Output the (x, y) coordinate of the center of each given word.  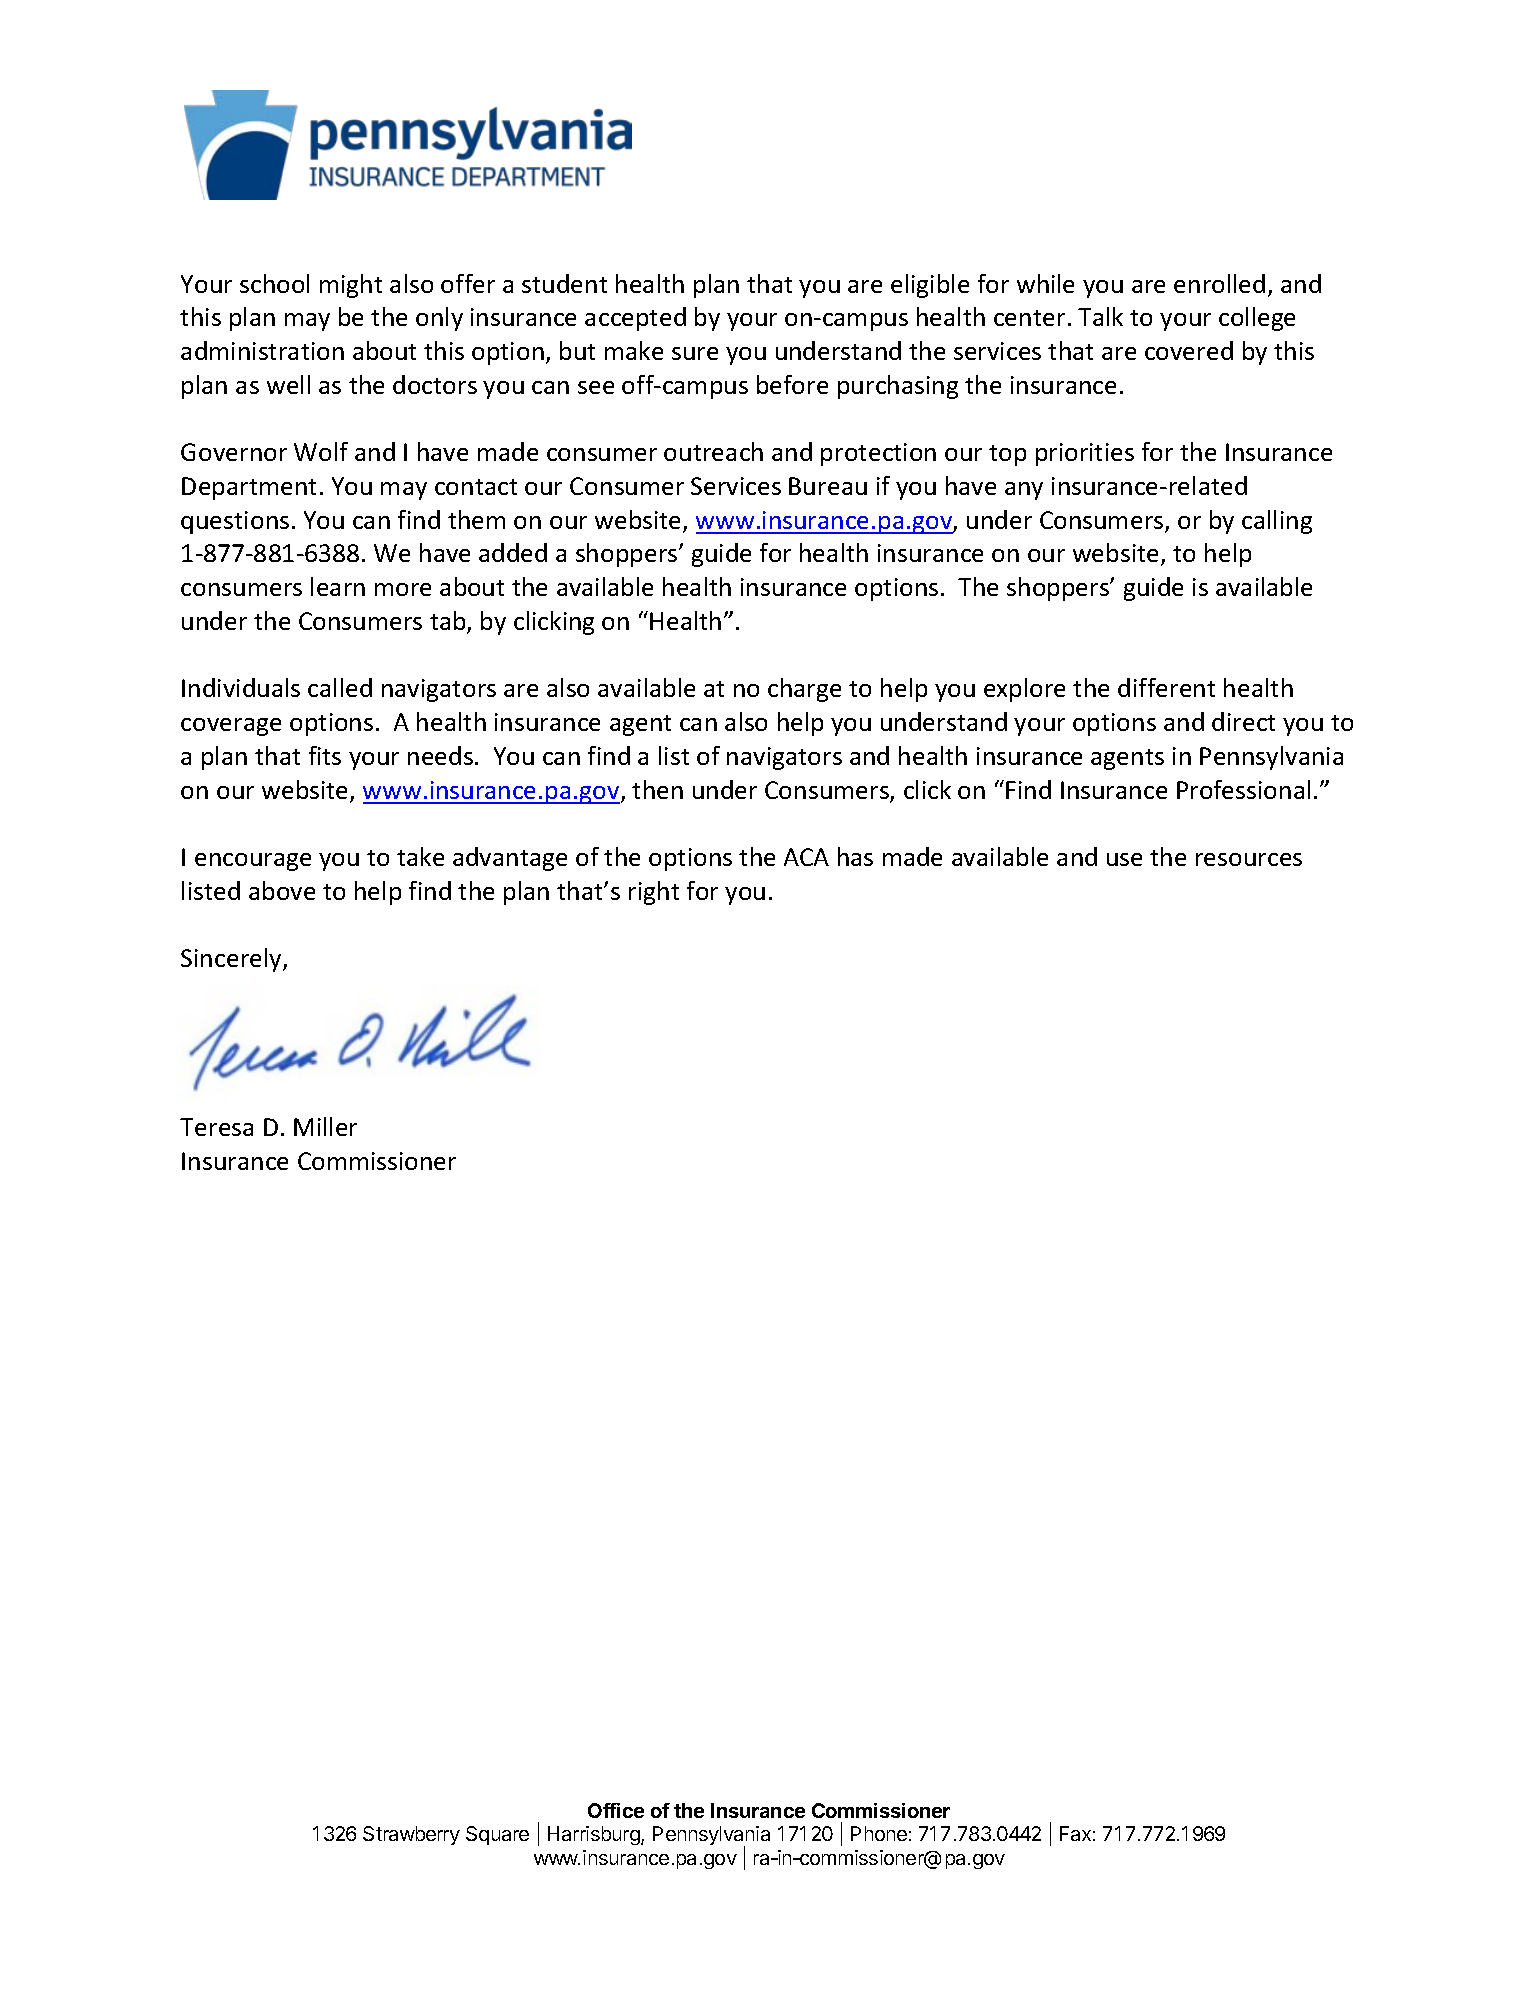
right (654, 893)
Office (616, 1810)
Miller (325, 1126)
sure (695, 353)
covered (1189, 350)
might (351, 286)
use (1124, 859)
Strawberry (411, 1835)
